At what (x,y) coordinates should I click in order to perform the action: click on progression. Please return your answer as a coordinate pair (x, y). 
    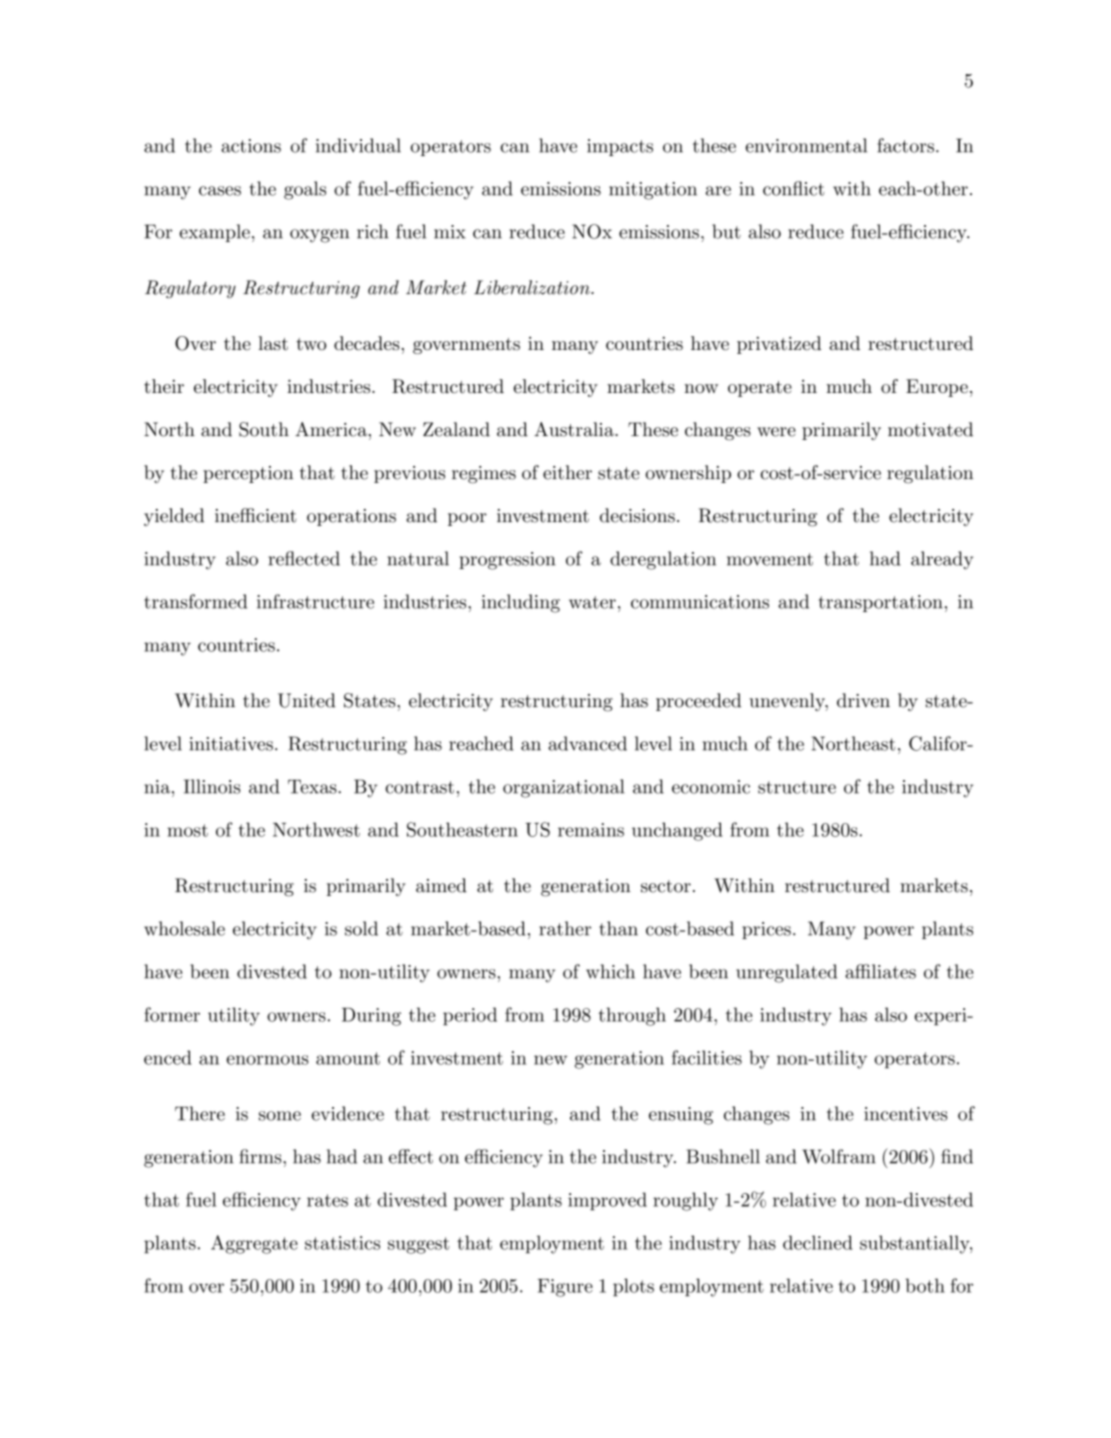
    Looking at the image, I should click on (507, 561).
